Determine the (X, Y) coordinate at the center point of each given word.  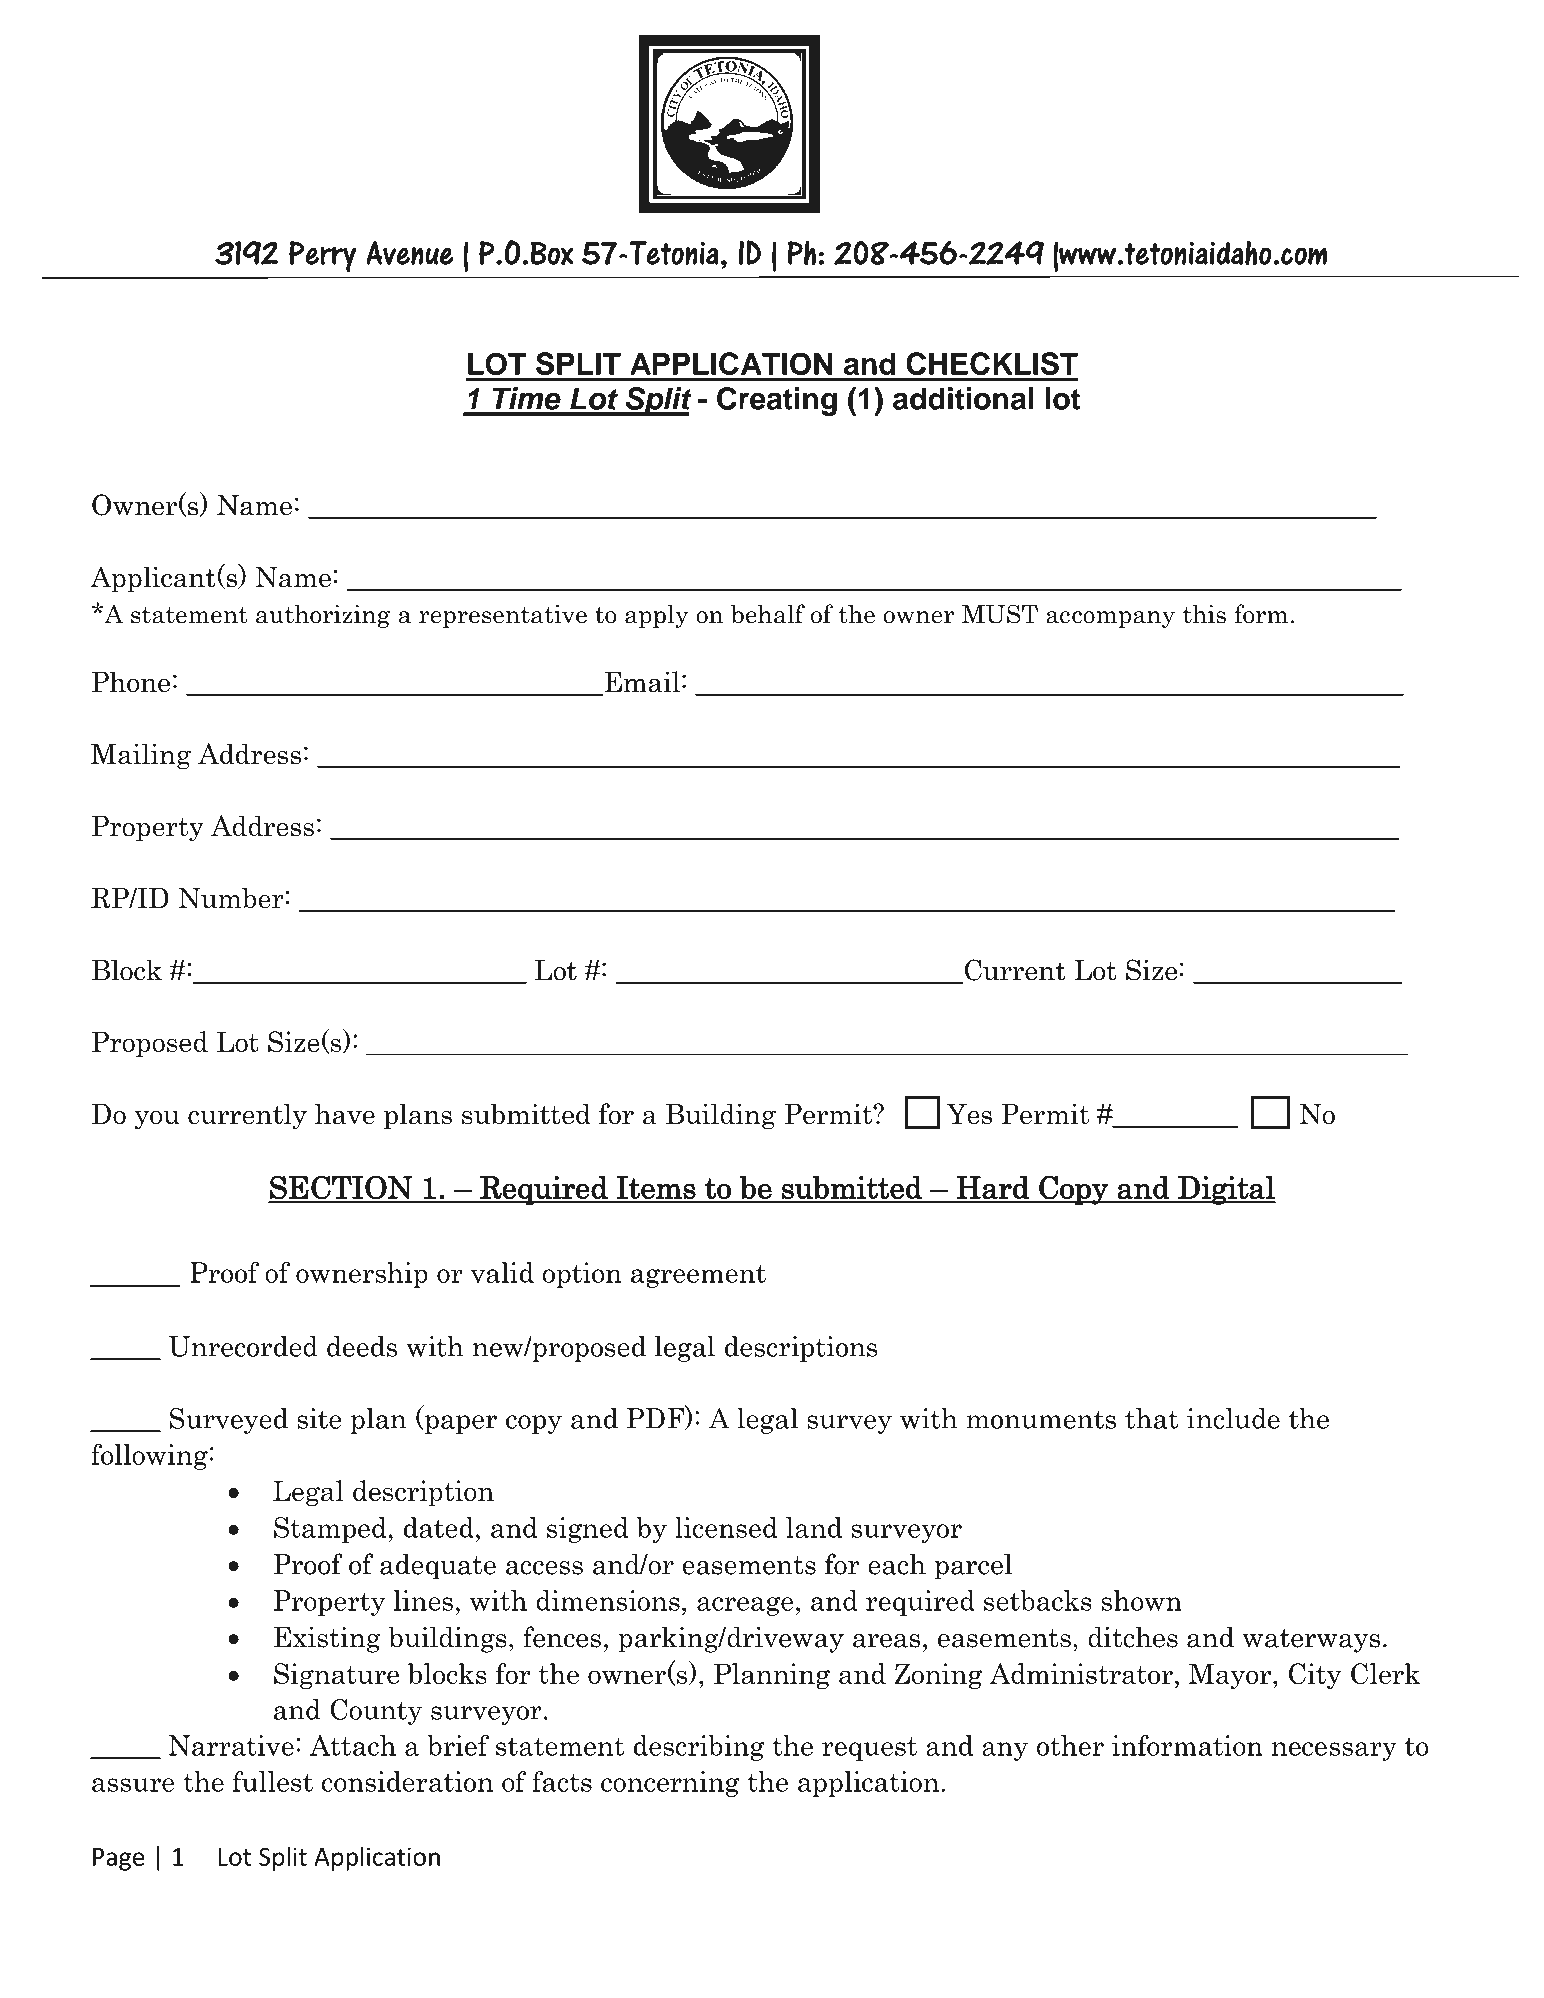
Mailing (141, 756)
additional (963, 398)
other (1070, 1745)
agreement (698, 1276)
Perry (323, 256)
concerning (670, 1784)
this (1204, 614)
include (1233, 1418)
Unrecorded (243, 1346)
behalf (768, 614)
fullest (273, 1781)
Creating (777, 401)
